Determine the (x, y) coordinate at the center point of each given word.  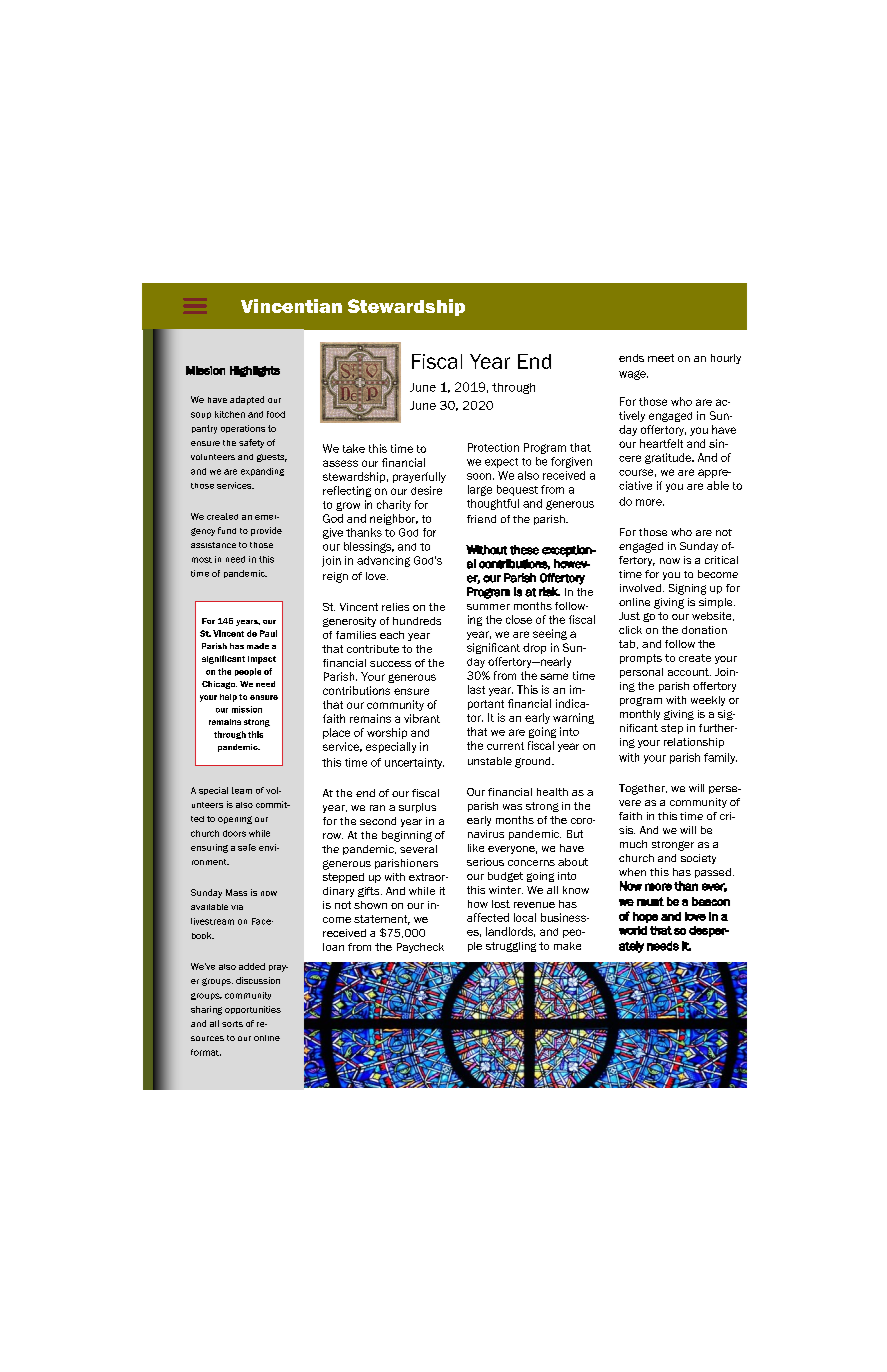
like (476, 848)
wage (633, 375)
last (476, 689)
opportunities (253, 1010)
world (633, 930)
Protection (493, 447)
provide (266, 531)
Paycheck (420, 948)
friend (481, 519)
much (633, 844)
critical (721, 560)
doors (234, 833)
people (248, 672)
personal (641, 673)
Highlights (255, 371)
